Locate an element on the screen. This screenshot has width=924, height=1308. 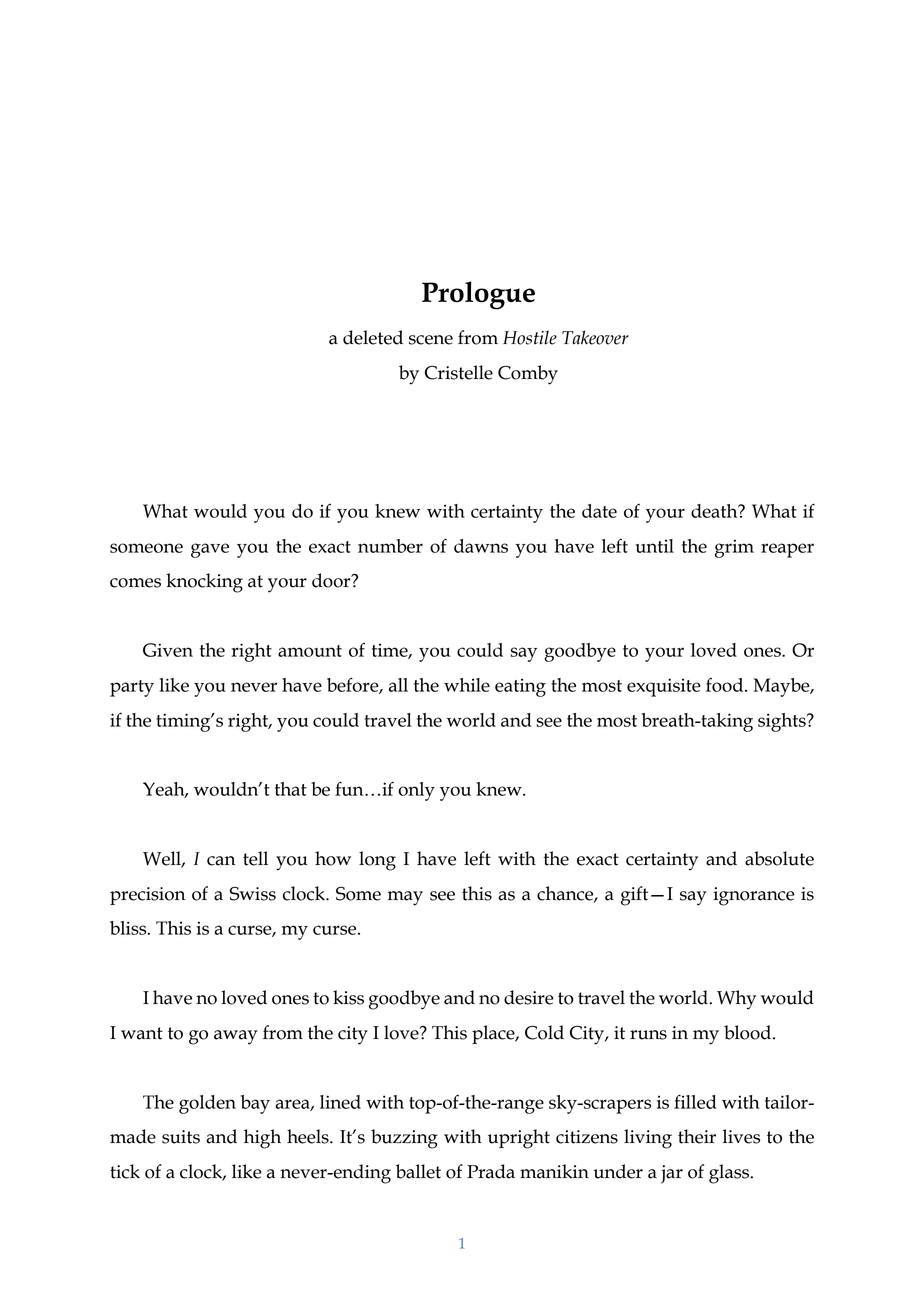
Prada is located at coordinates (491, 1171).
